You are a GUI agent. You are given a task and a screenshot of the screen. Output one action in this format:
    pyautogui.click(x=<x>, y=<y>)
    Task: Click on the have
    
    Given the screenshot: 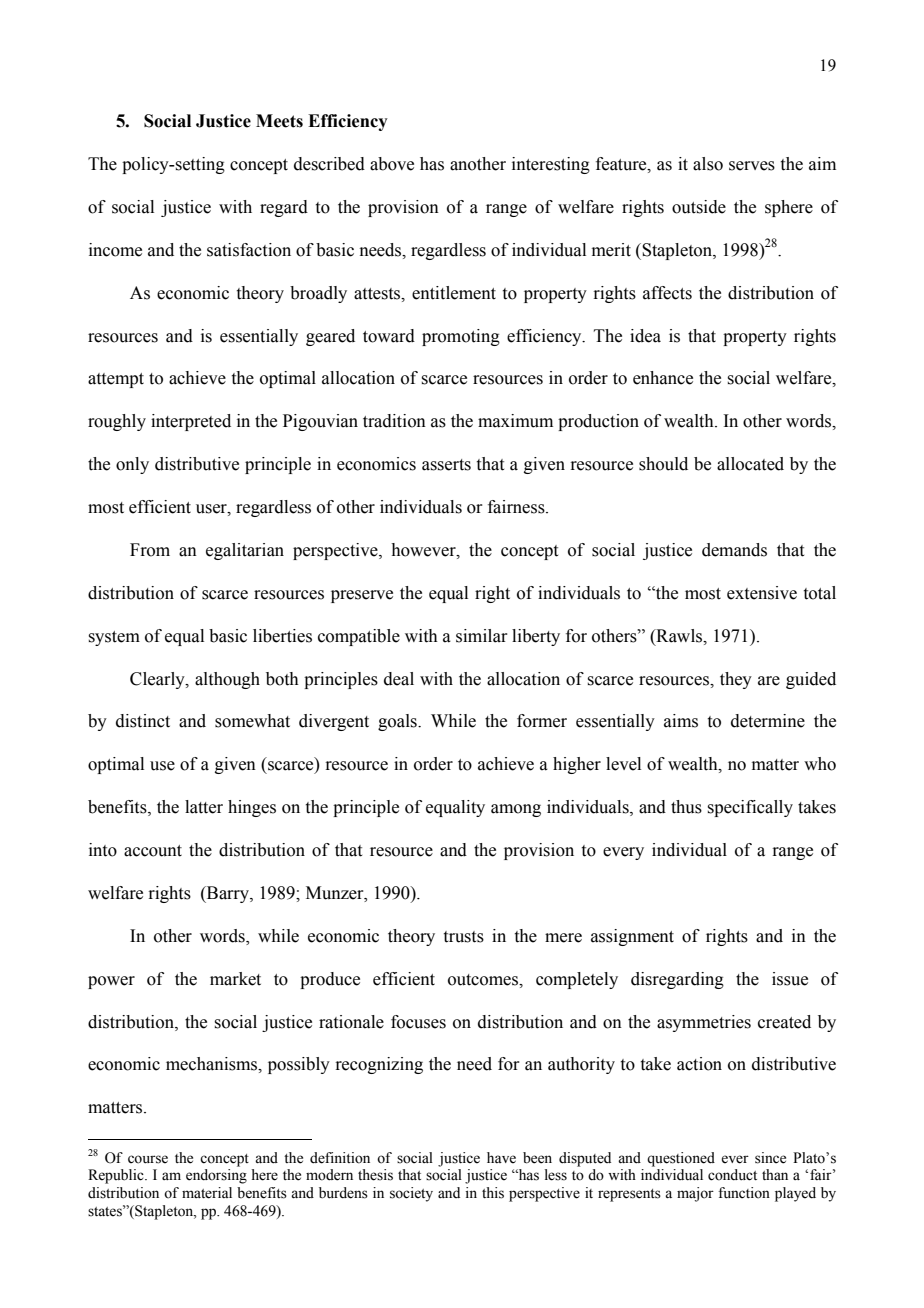 What is the action you would take?
    pyautogui.click(x=501, y=1158)
